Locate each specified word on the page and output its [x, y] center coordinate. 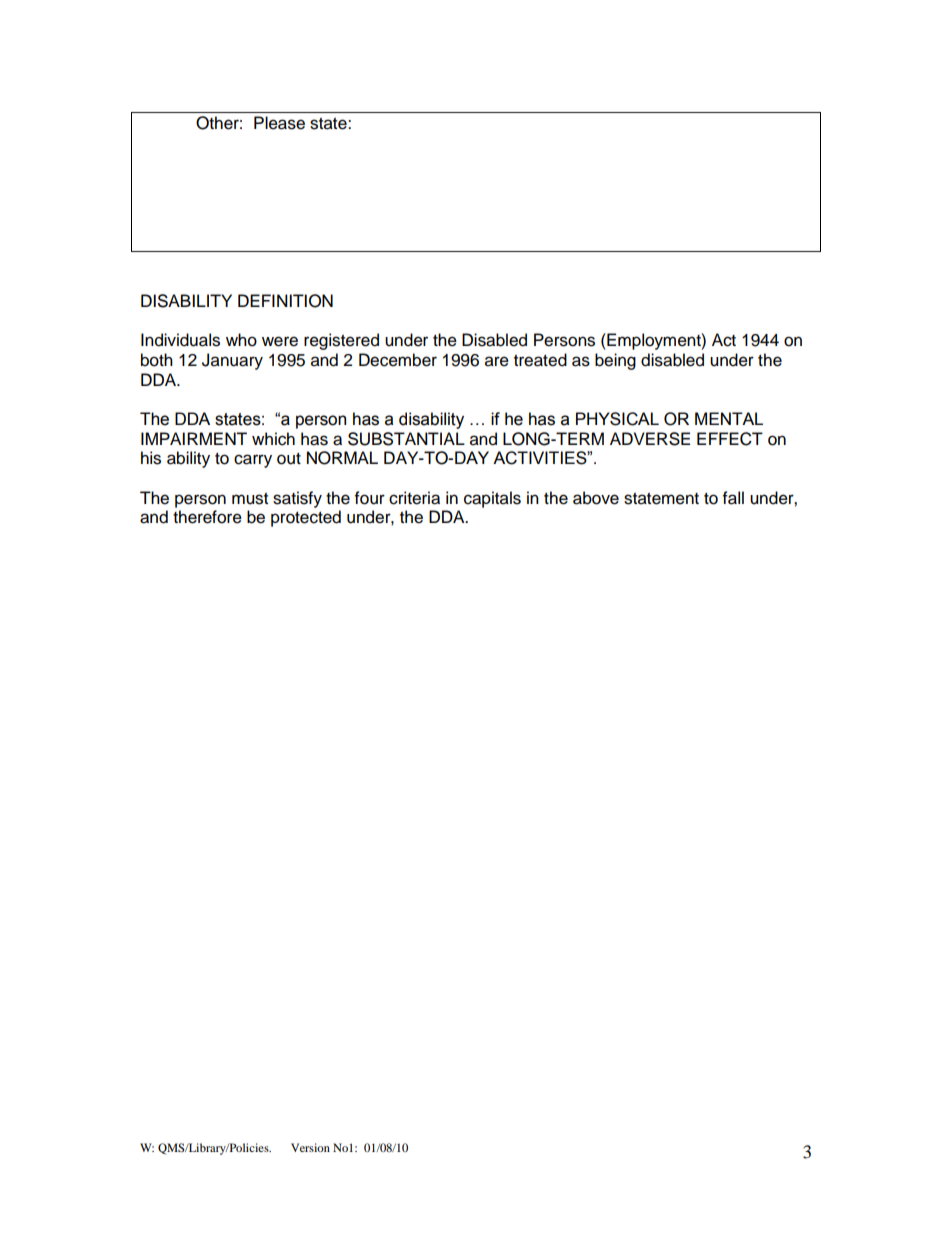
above [596, 498]
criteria [414, 498]
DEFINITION [285, 301]
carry [253, 461]
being [615, 361]
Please [279, 123]
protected [306, 518]
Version [310, 1147]
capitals [492, 499]
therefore [207, 517]
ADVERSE [650, 439]
